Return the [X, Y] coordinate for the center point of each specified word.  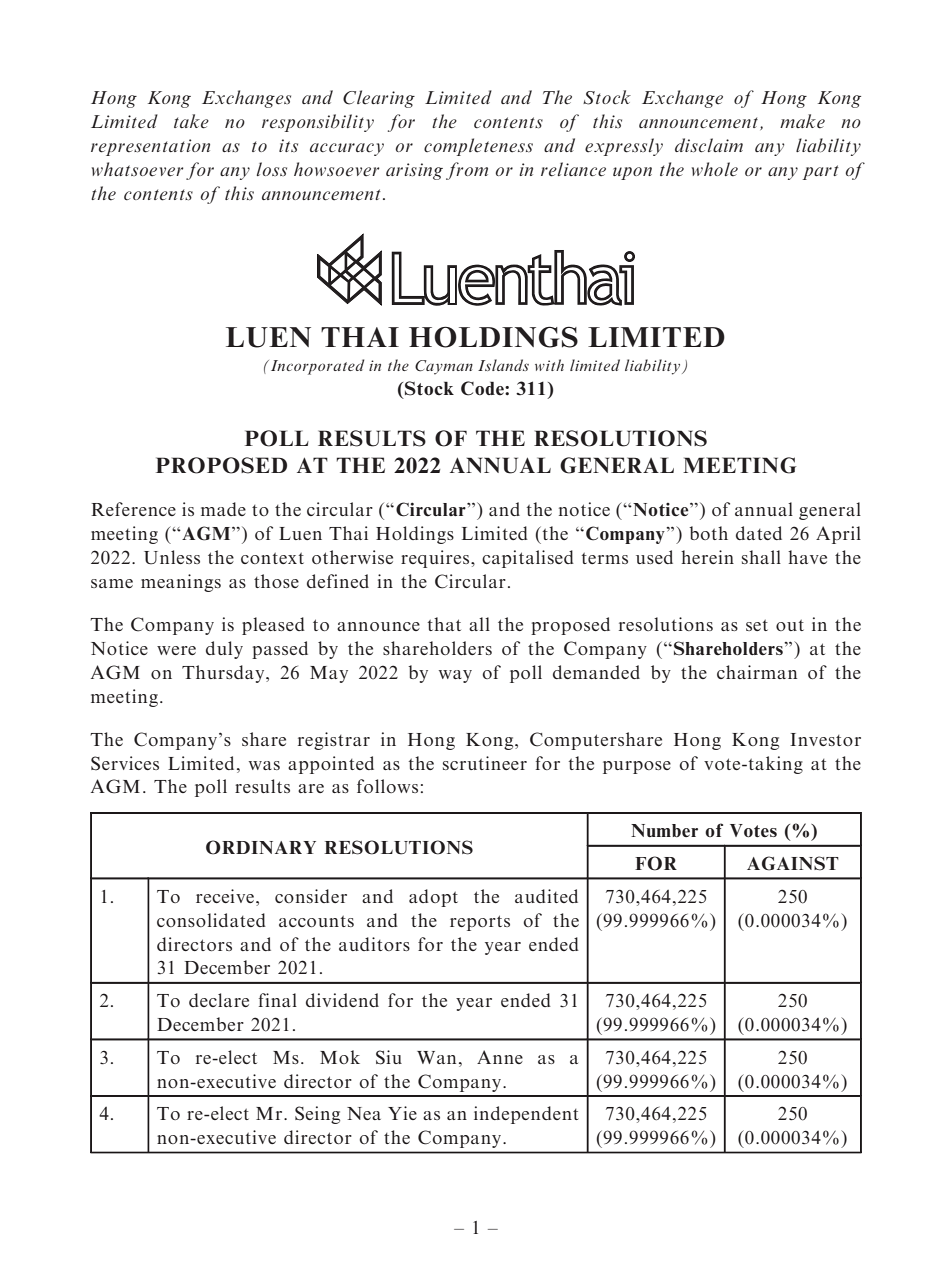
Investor [825, 739]
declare [219, 1000]
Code [483, 388]
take [191, 121]
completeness [478, 147]
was [264, 765]
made [223, 509]
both [708, 533]
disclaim [709, 145]
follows [387, 786]
